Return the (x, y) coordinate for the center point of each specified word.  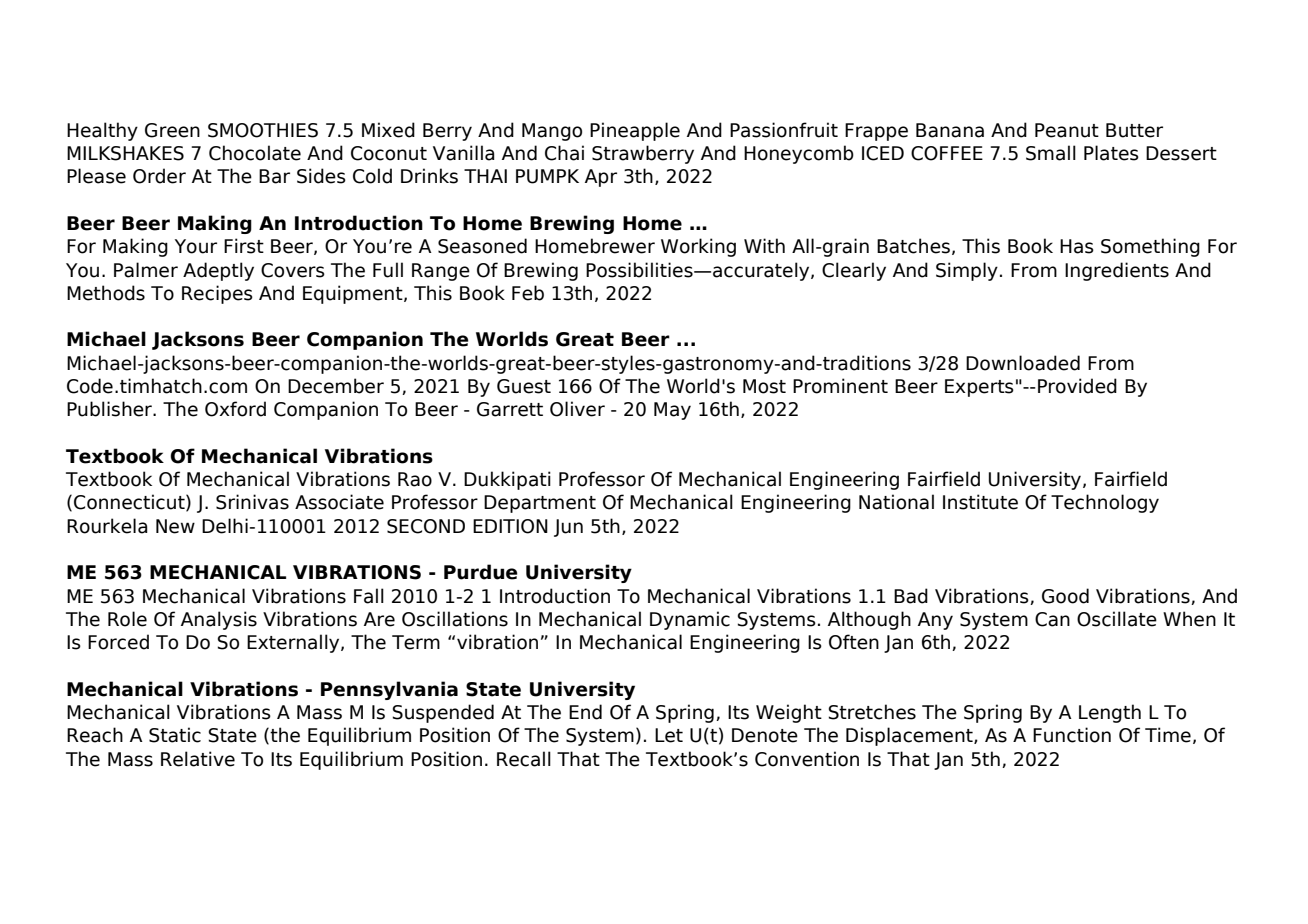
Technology (1105, 503)
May (672, 411)
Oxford (235, 409)
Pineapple (635, 131)
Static (175, 735)
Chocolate (255, 153)
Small (1051, 153)
